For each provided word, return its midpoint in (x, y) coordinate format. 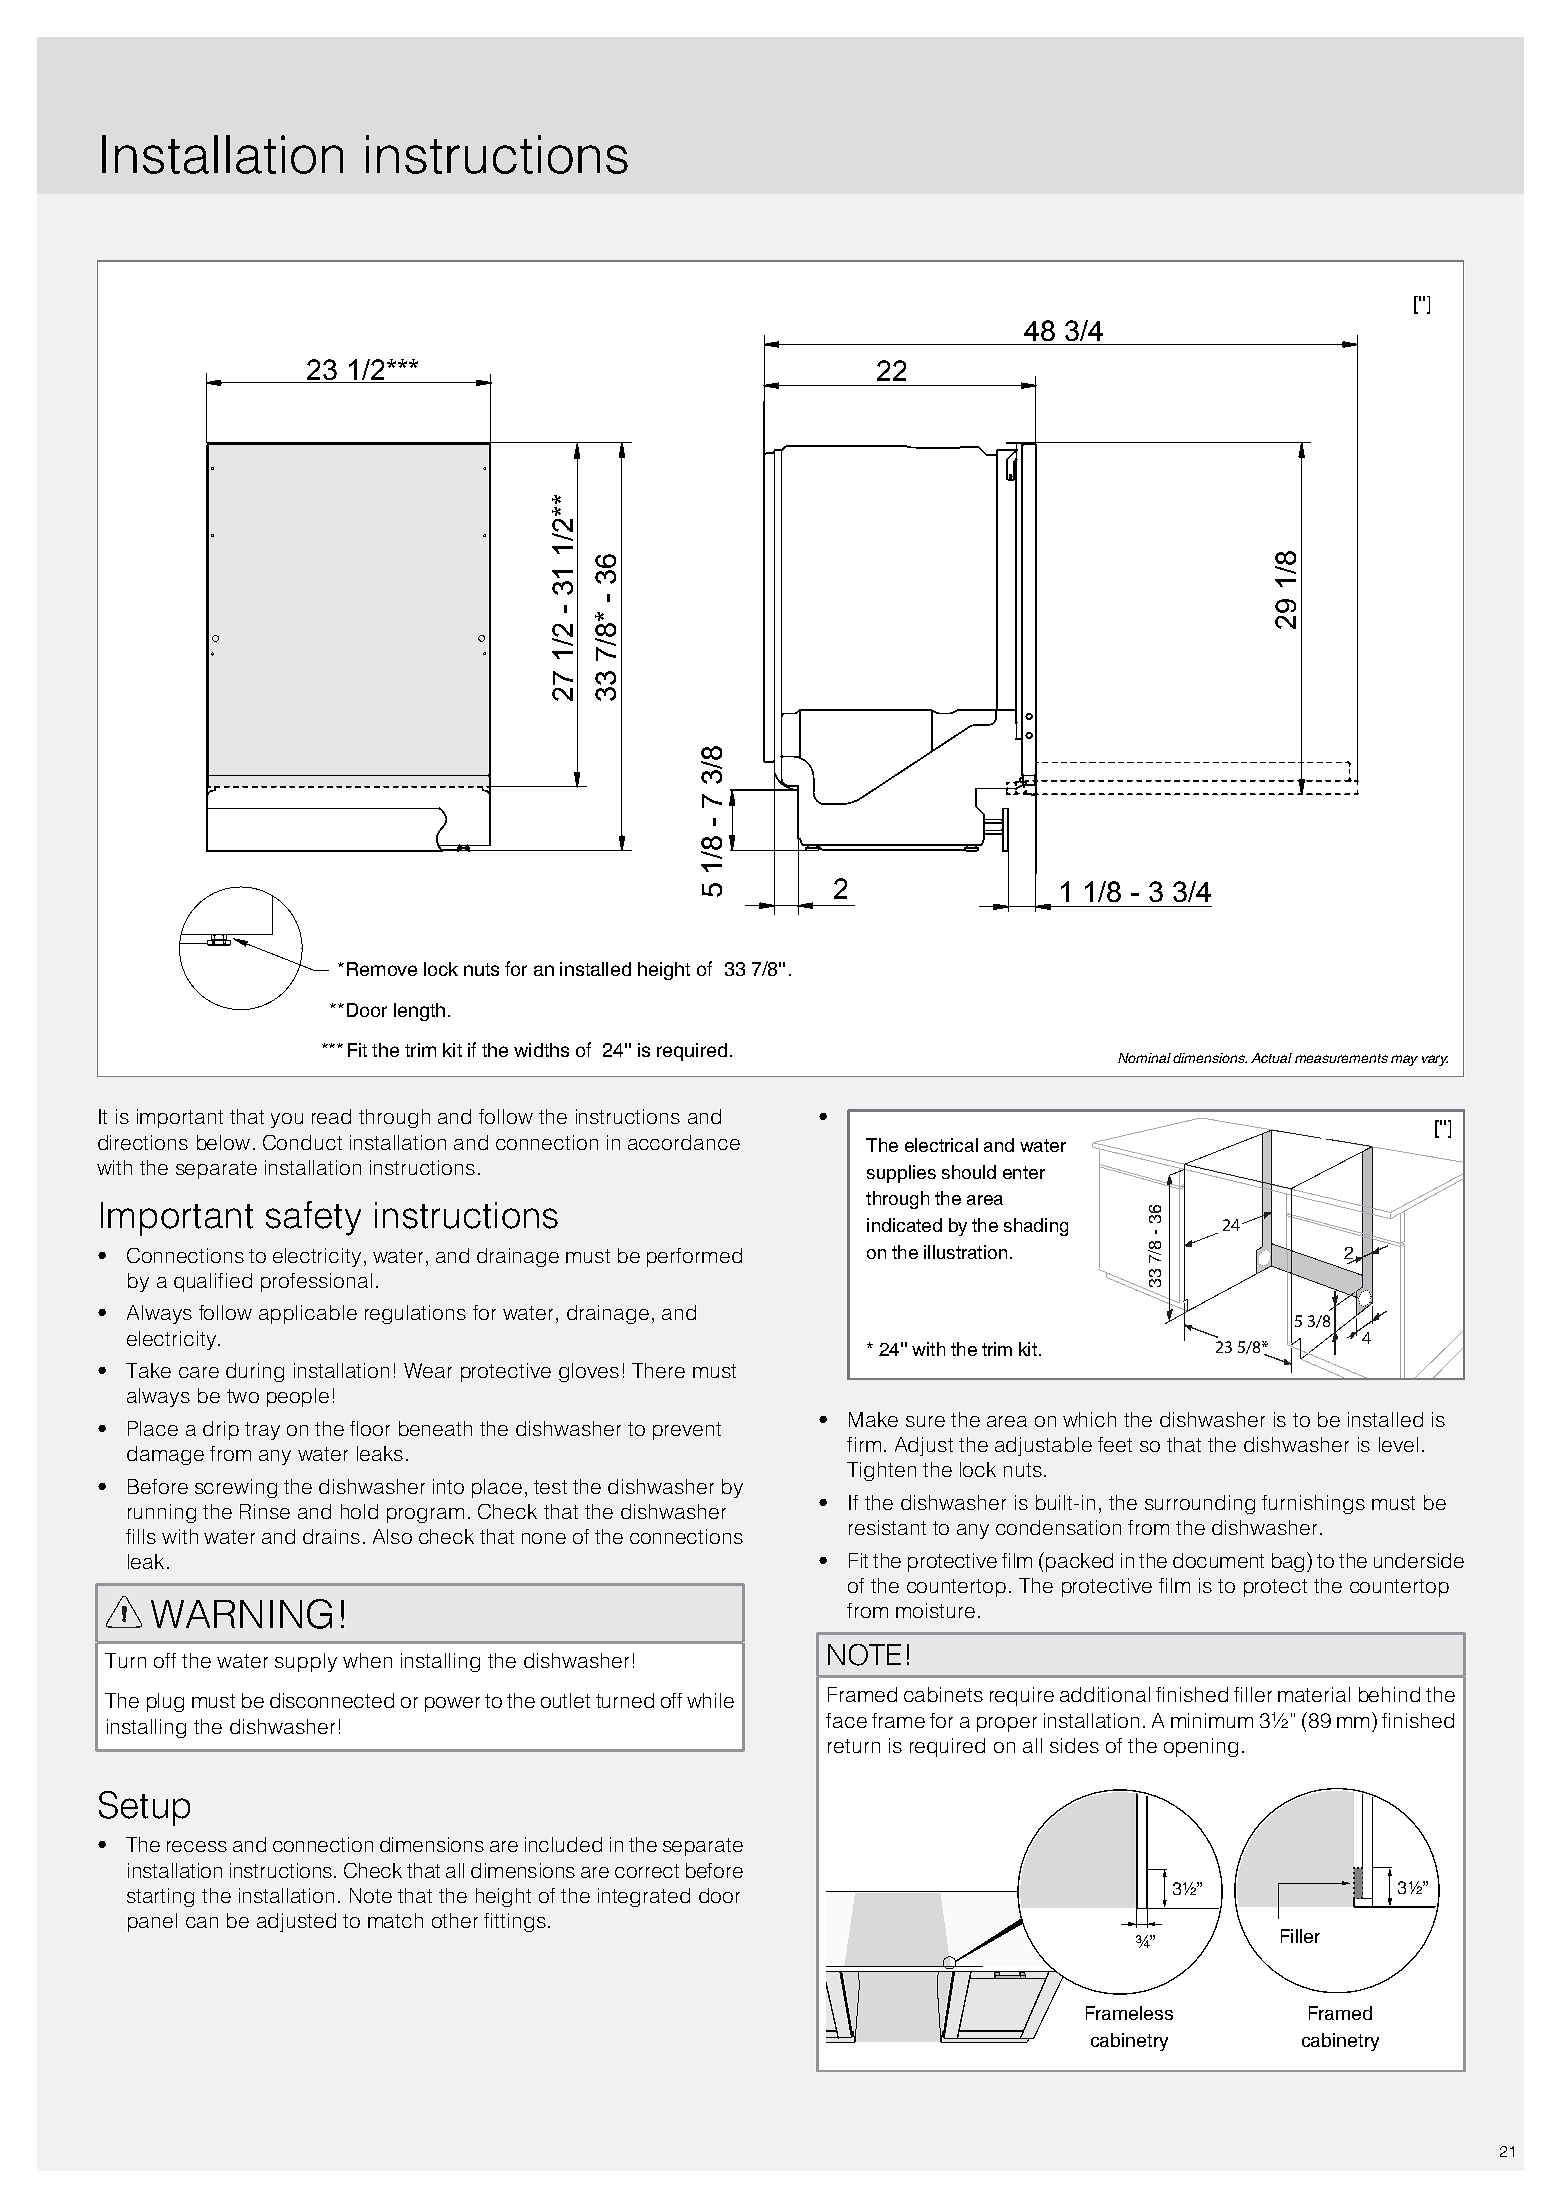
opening (1201, 1747)
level (1398, 1444)
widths (541, 1050)
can (202, 1922)
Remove (382, 969)
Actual (1271, 1058)
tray (262, 1431)
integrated (644, 1897)
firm (864, 1444)
